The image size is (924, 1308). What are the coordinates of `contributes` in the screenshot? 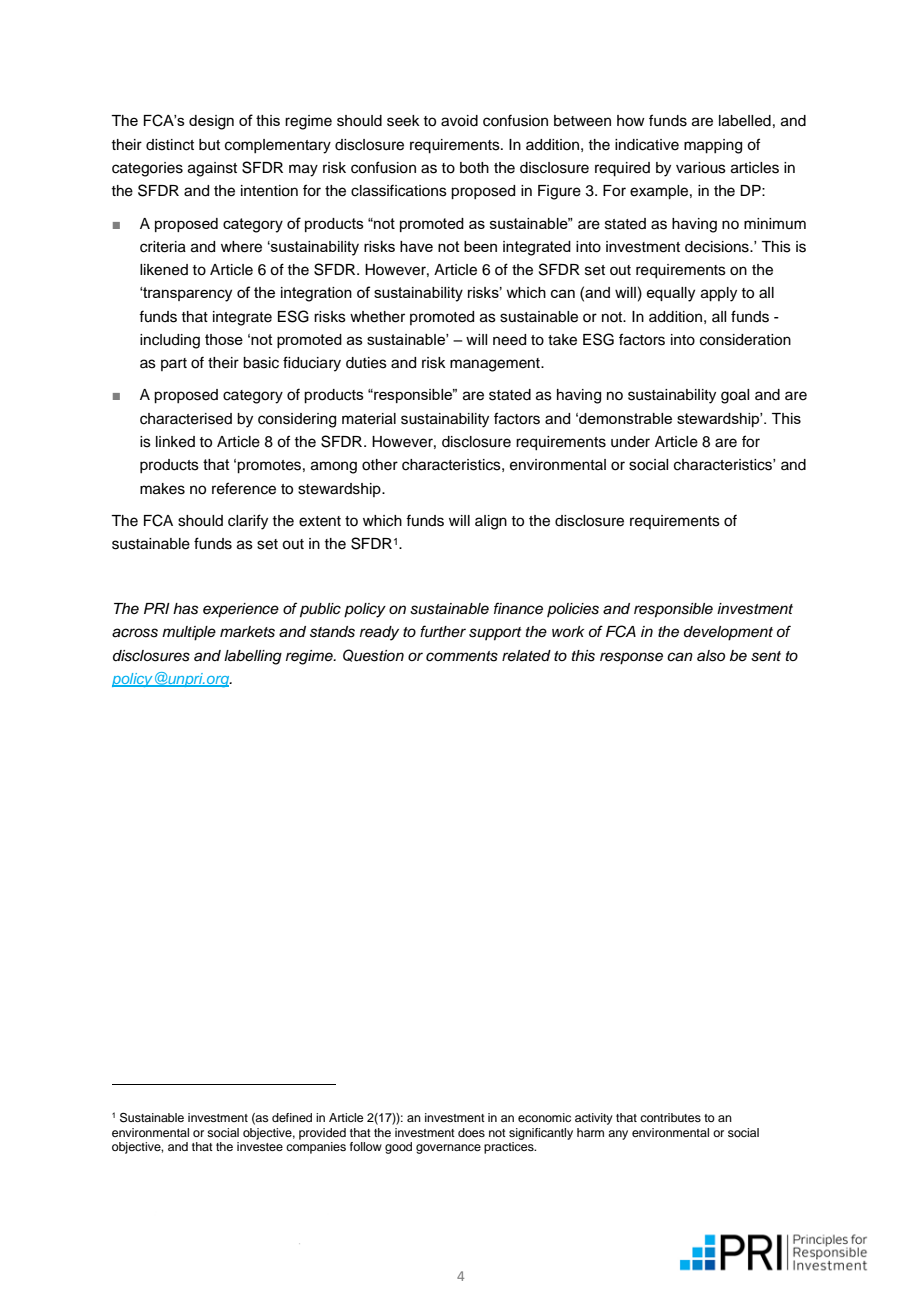 It's located at (670, 1117).
